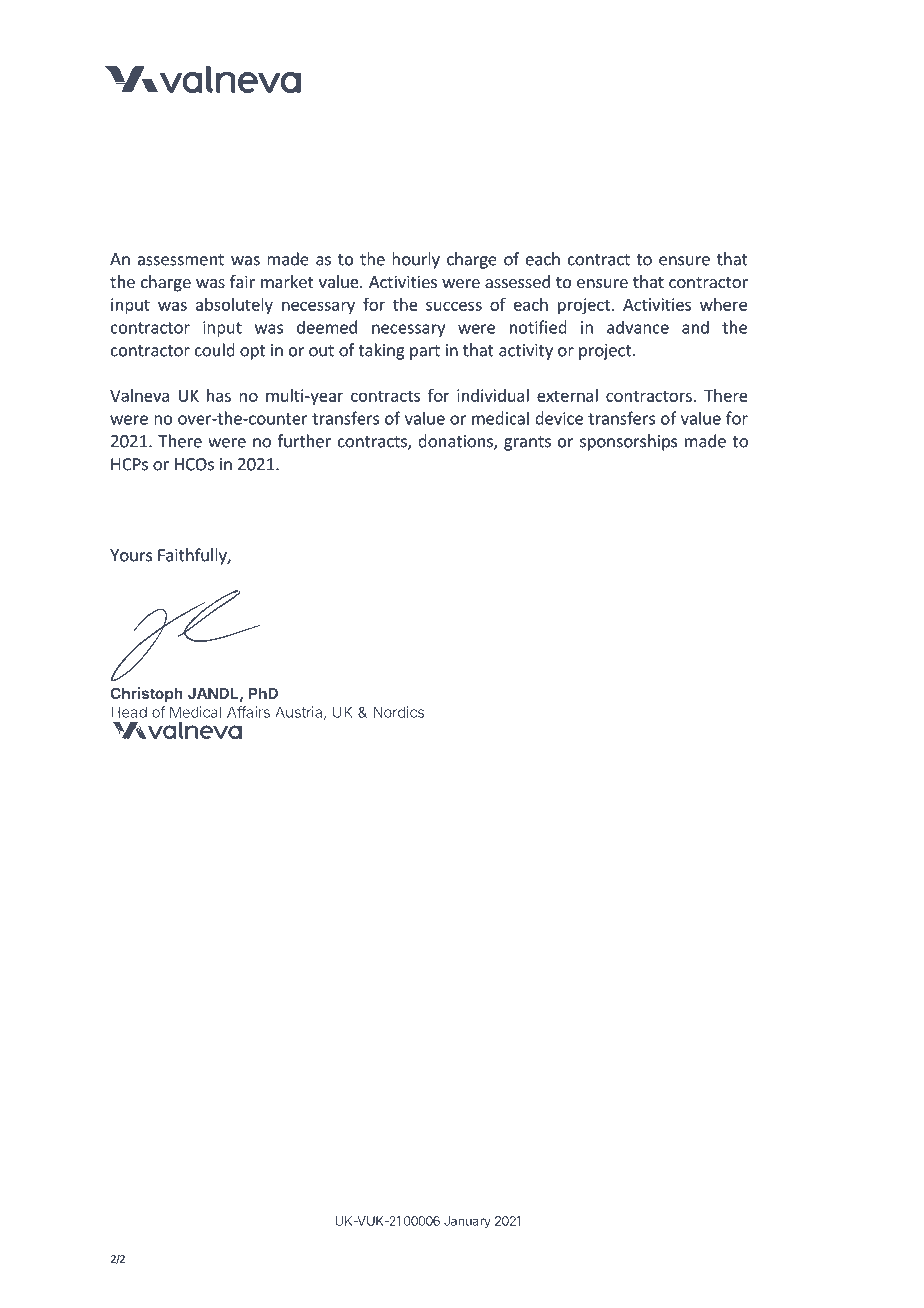 Image resolution: width=924 pixels, height=1308 pixels. Describe the element at coordinates (567, 395) in the page. I see `external` at that location.
